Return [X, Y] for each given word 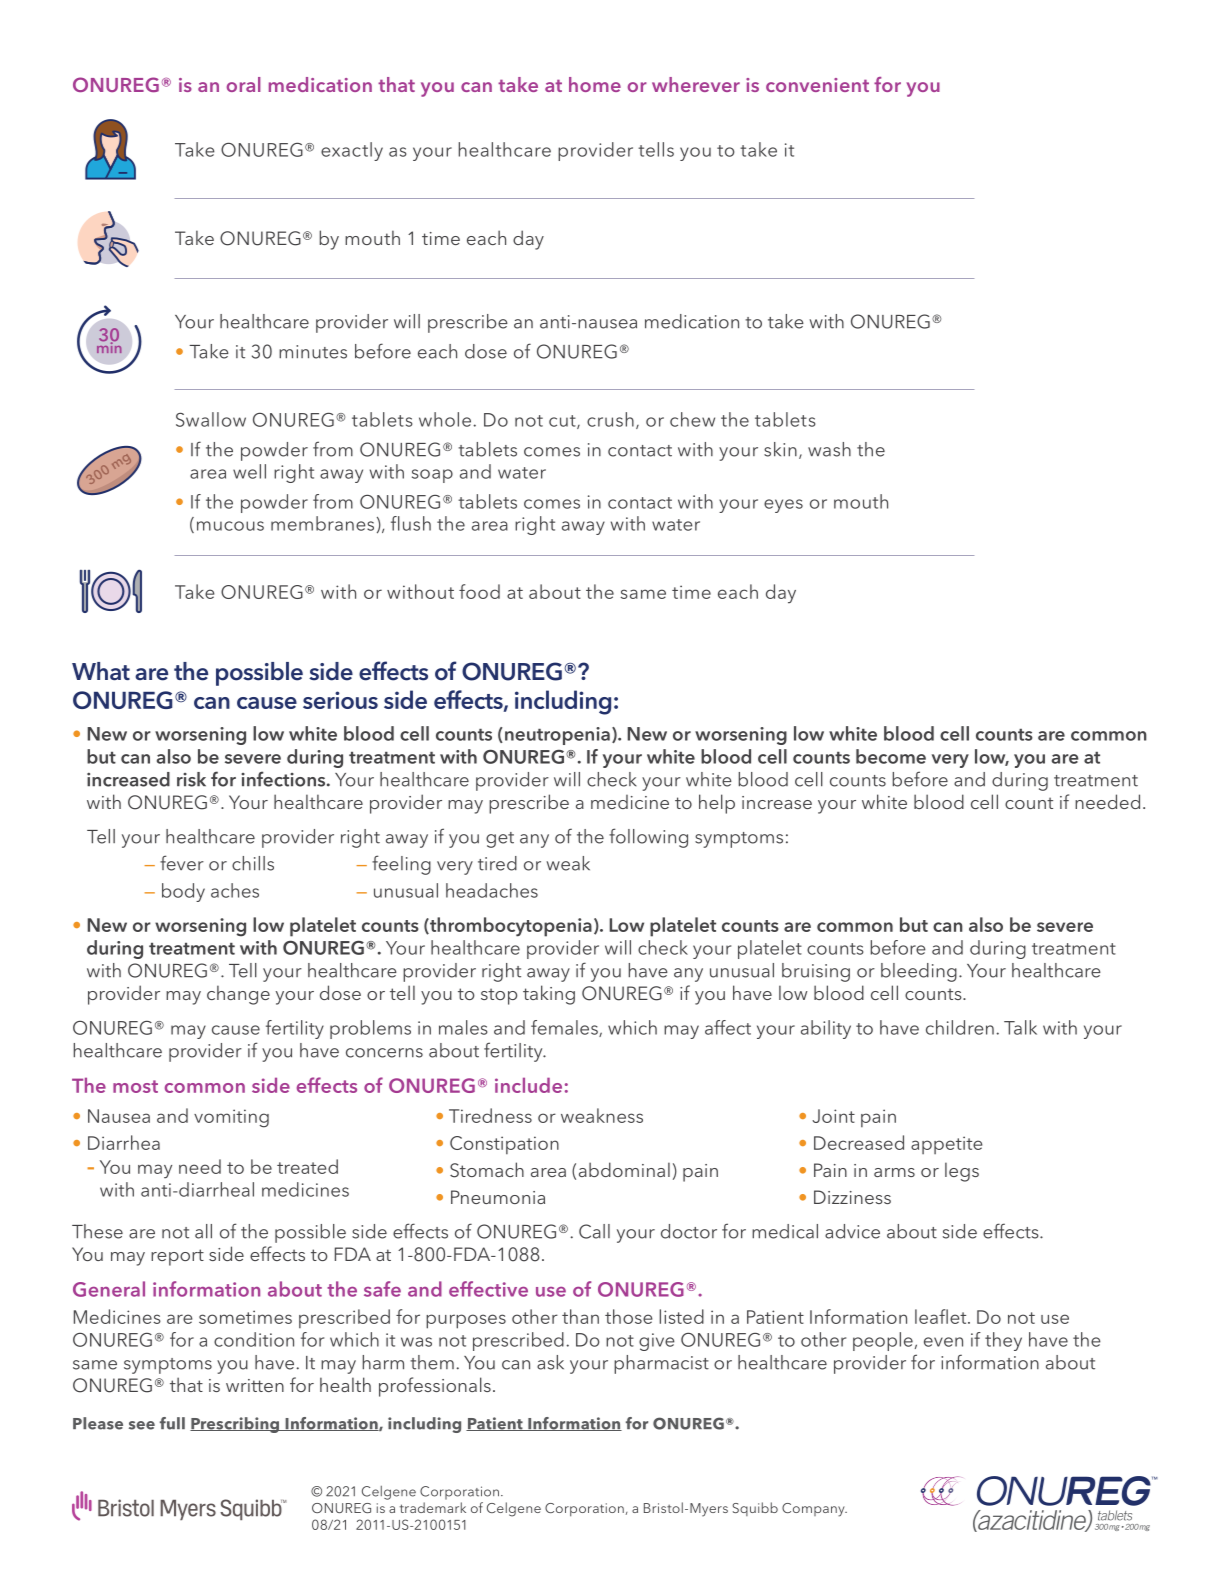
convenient [817, 85]
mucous [230, 526]
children [960, 1027]
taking [549, 995]
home [595, 84]
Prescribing [236, 1425]
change [238, 995]
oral [244, 84]
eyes [783, 506]
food [479, 591]
